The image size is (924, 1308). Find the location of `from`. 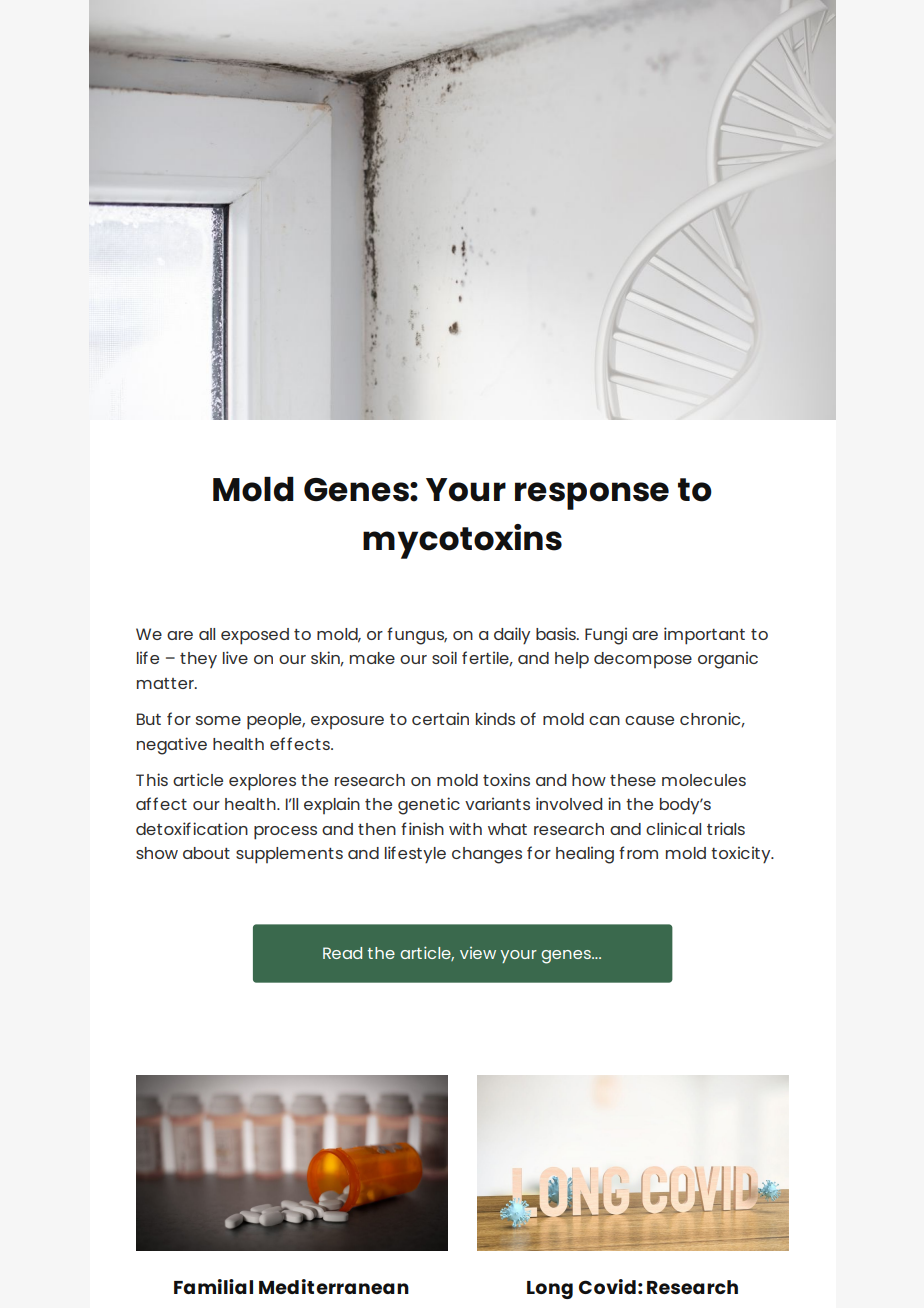

from is located at coordinates (638, 852).
